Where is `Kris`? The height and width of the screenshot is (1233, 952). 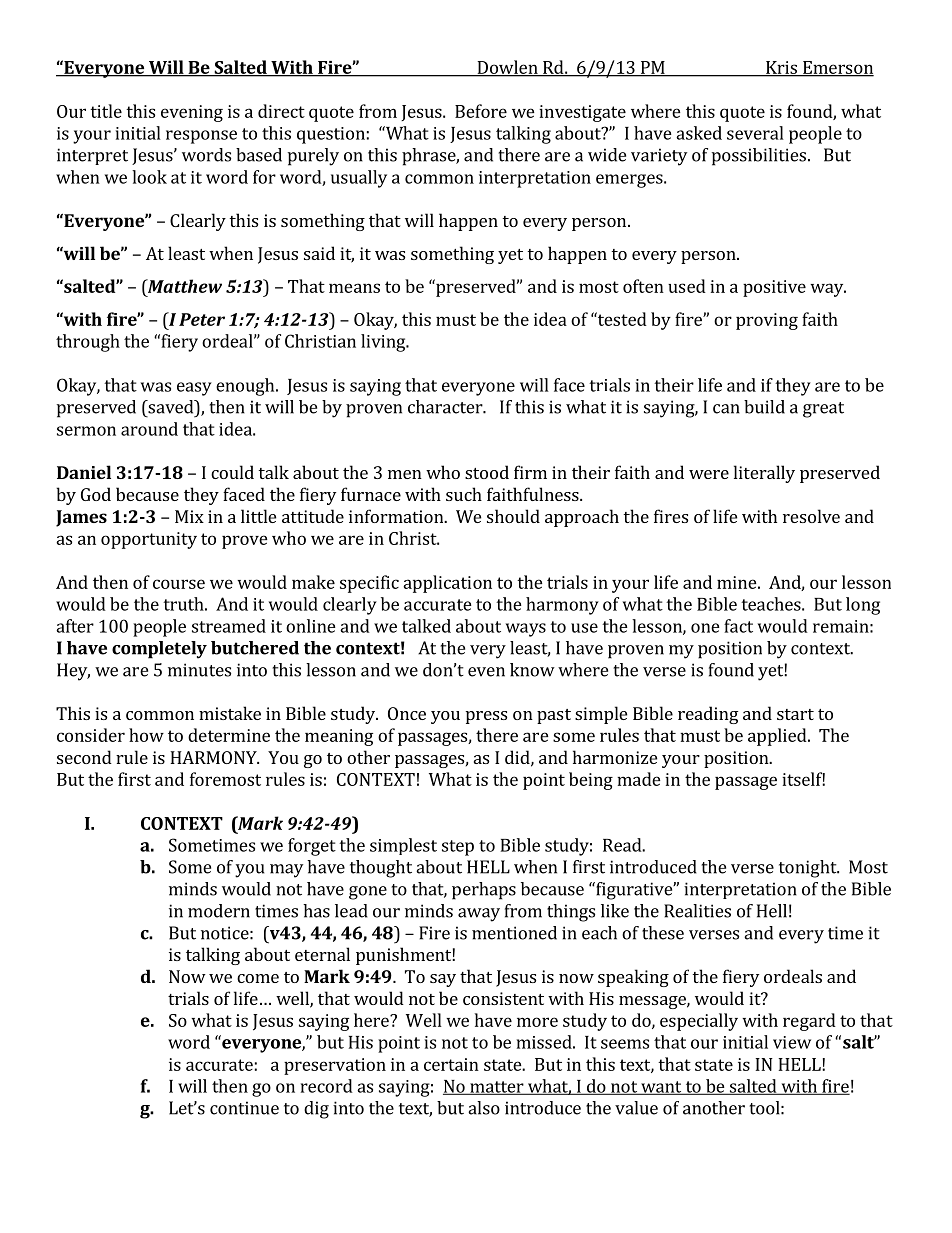 Kris is located at coordinates (781, 68).
